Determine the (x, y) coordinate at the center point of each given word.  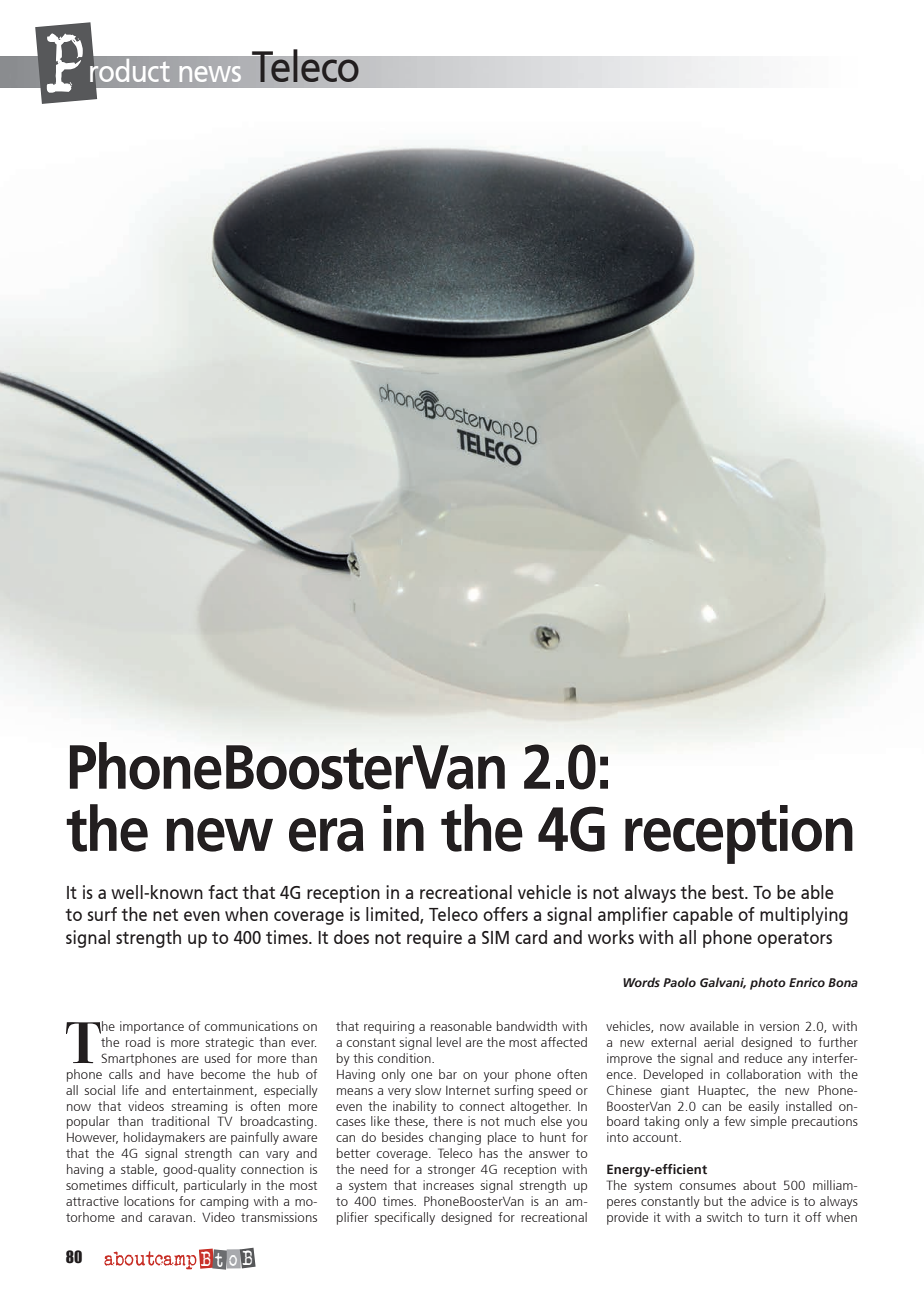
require (434, 939)
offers (505, 914)
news (210, 74)
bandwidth (527, 1026)
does (351, 937)
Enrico (807, 982)
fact (223, 892)
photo (768, 983)
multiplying (804, 916)
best (729, 892)
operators (794, 940)
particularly (215, 1186)
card (531, 937)
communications (251, 1026)
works (611, 937)
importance (152, 1027)
